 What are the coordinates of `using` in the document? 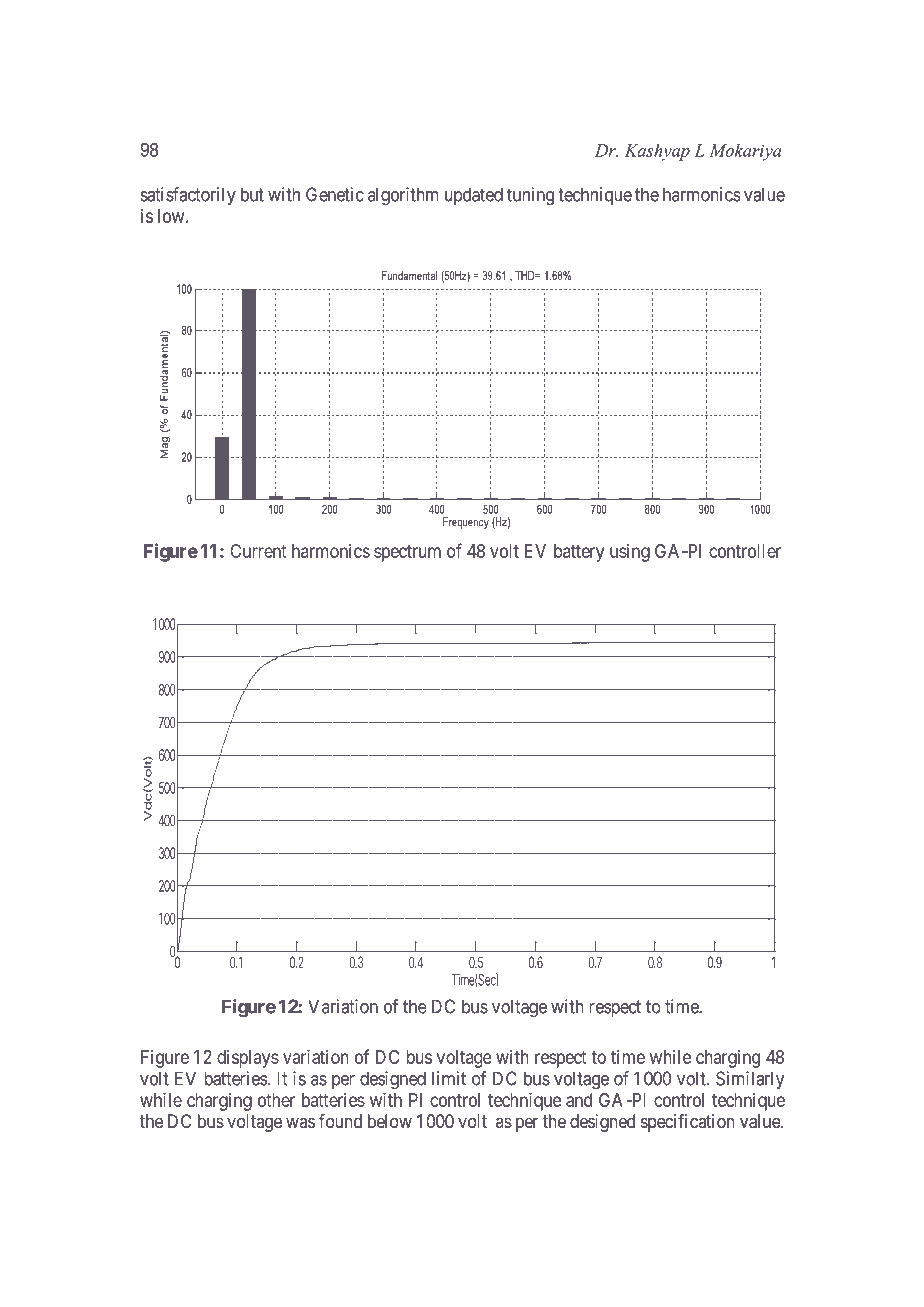 It's located at (630, 553).
